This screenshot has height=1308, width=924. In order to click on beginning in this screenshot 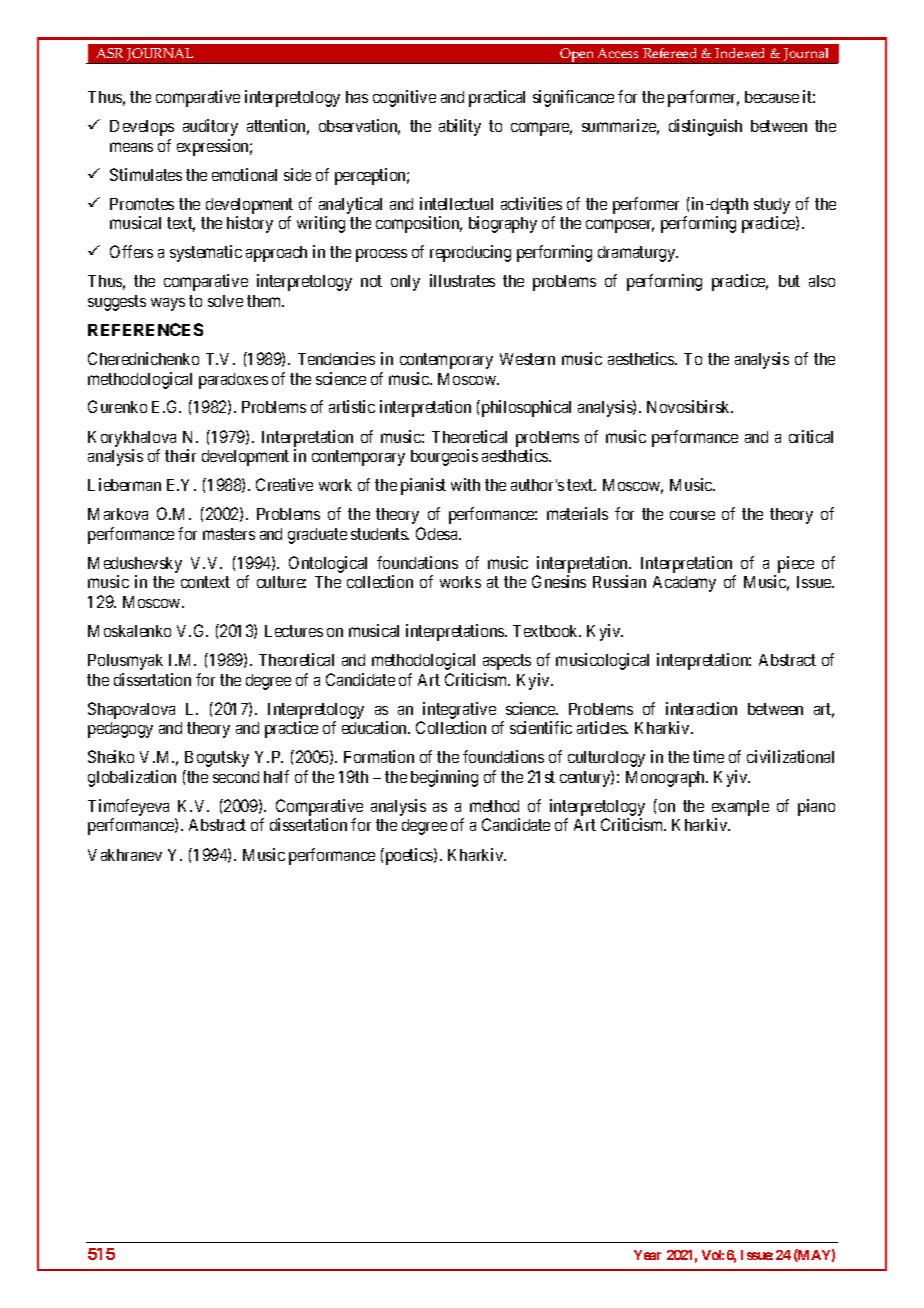, I will do `click(444, 778)`.
